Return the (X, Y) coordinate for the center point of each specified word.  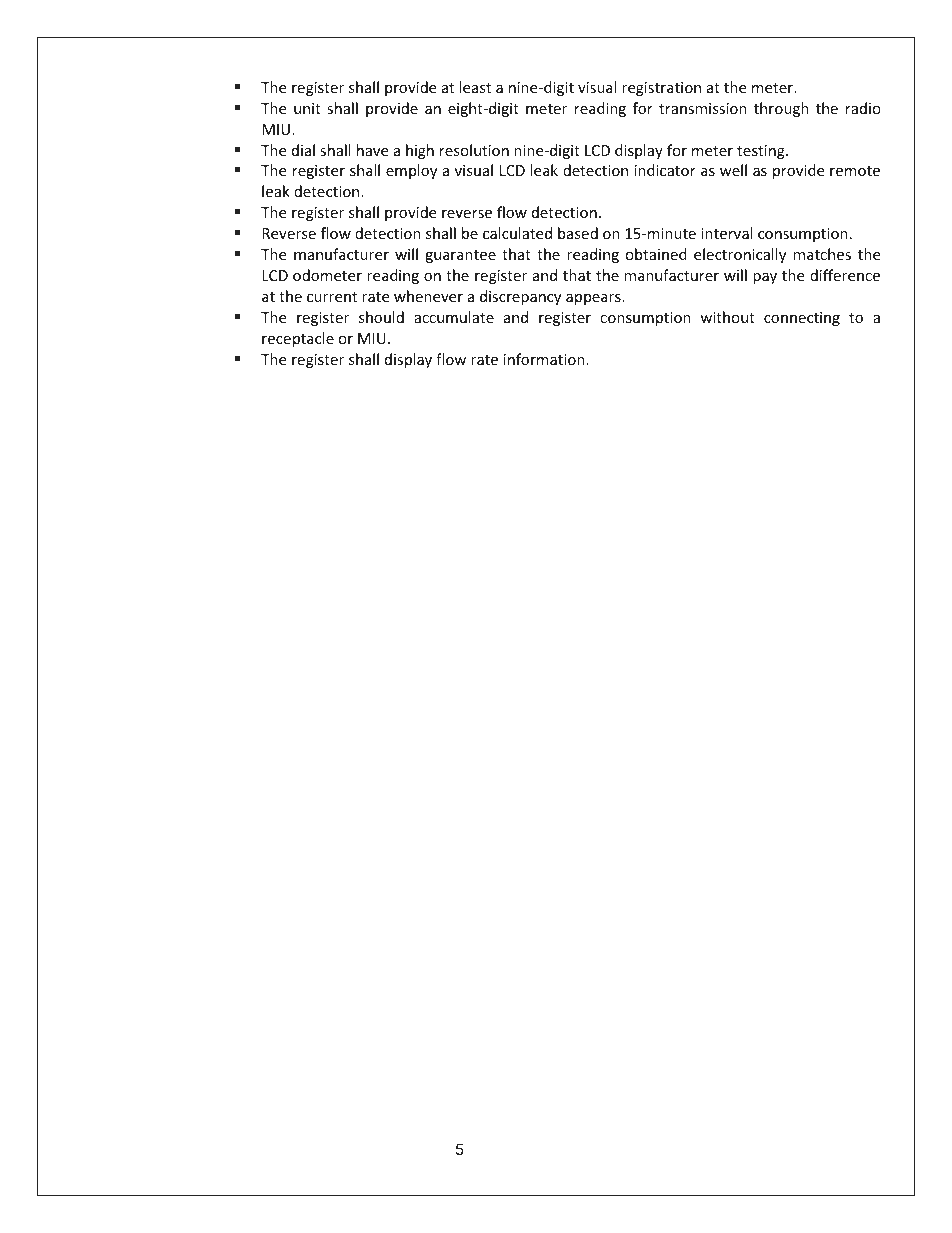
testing (762, 152)
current (332, 297)
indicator (665, 170)
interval (727, 233)
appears (594, 299)
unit (307, 108)
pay (765, 278)
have (372, 150)
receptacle (298, 339)
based (578, 233)
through (781, 109)
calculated (517, 233)
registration (661, 89)
